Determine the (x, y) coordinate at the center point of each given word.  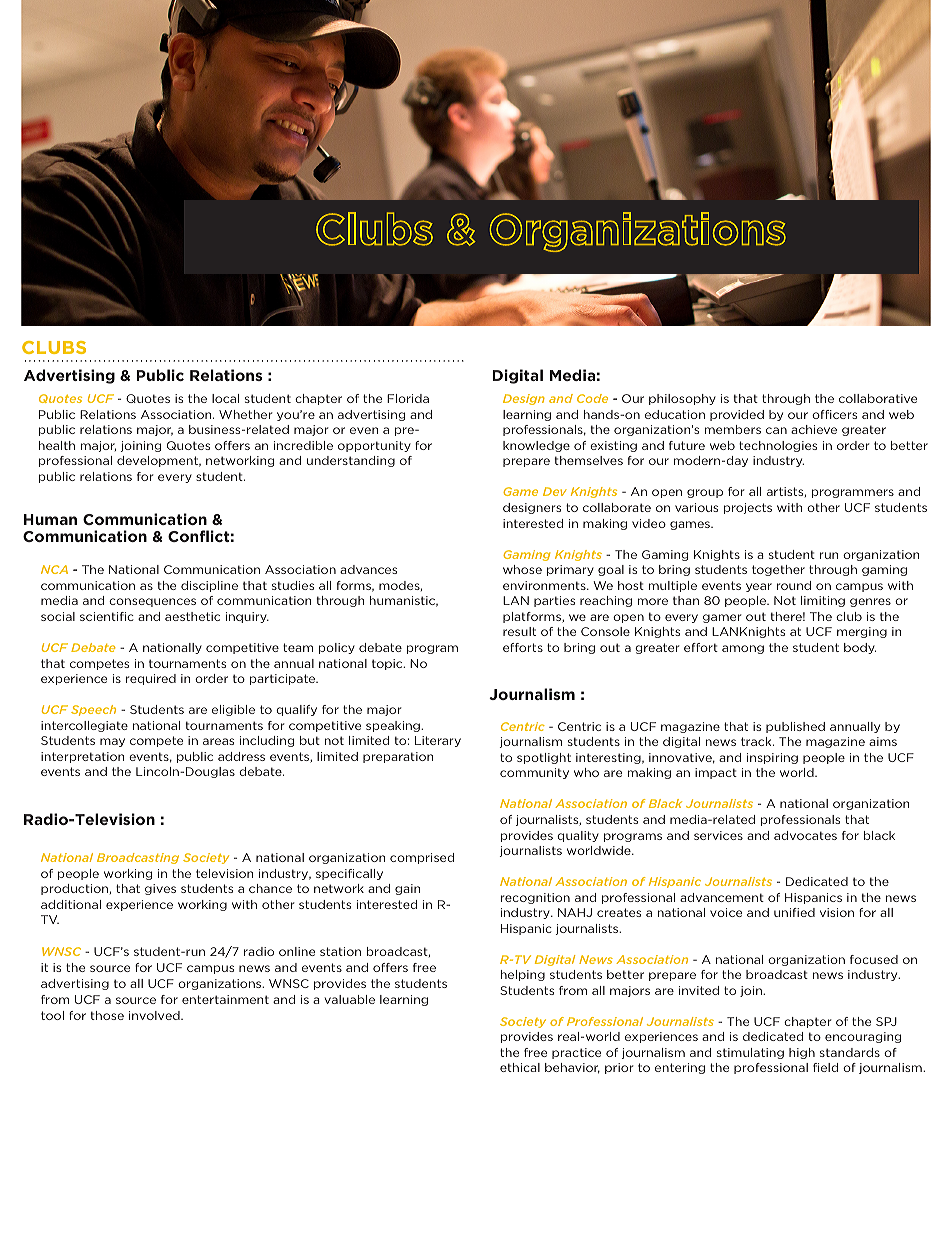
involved (155, 1015)
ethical (520, 1067)
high (802, 1053)
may (112, 742)
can (776, 430)
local (225, 398)
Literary (438, 741)
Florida (408, 398)
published (795, 727)
